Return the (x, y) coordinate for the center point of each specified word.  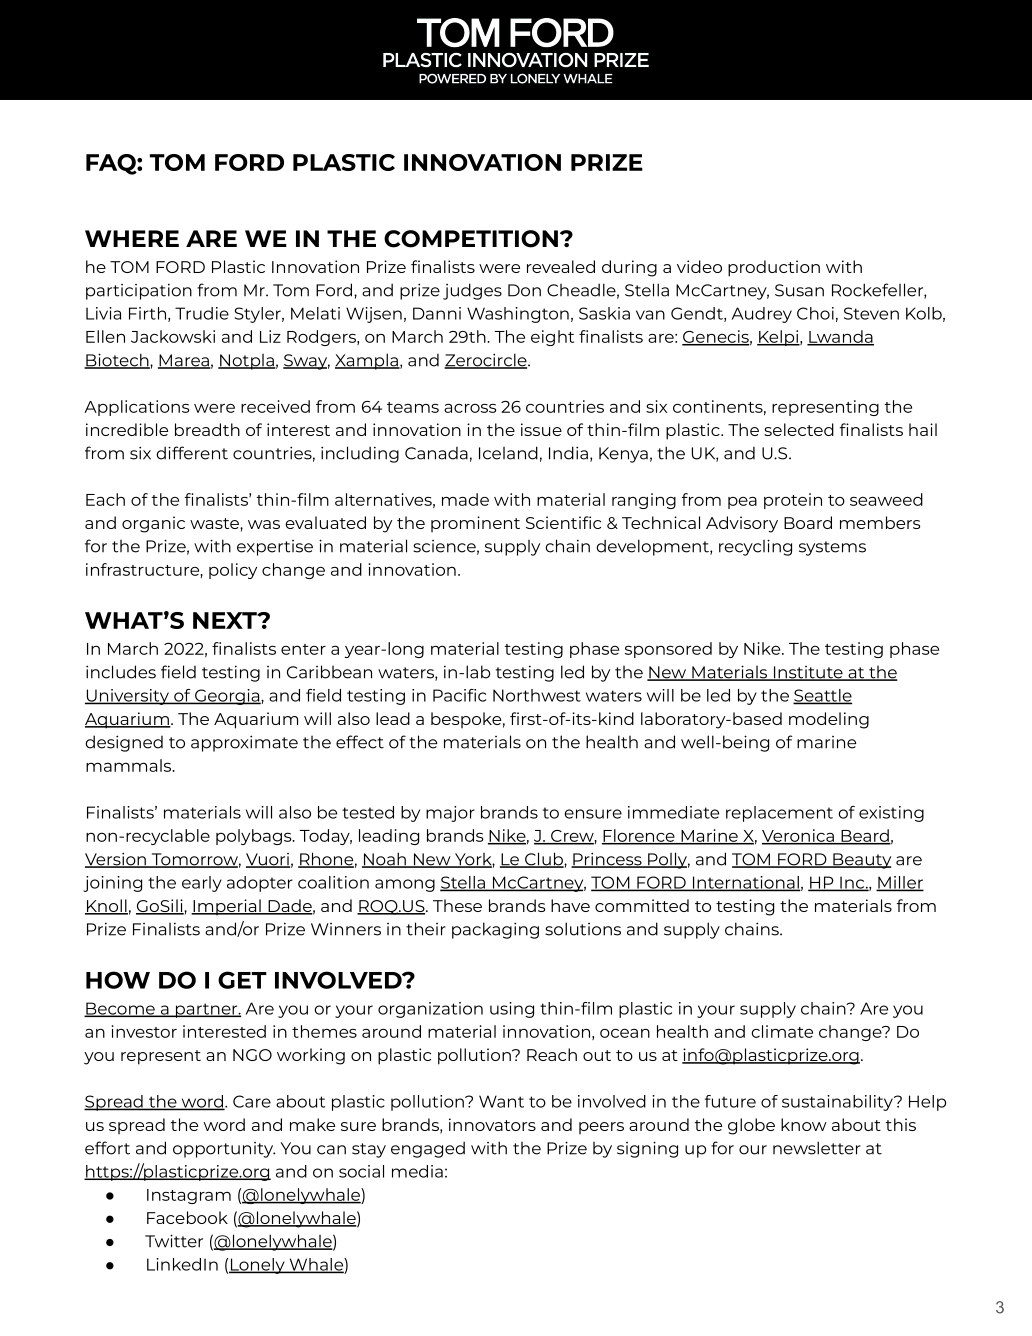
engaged (428, 1149)
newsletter (817, 1148)
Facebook (187, 1217)
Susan (799, 290)
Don (524, 290)
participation (139, 292)
